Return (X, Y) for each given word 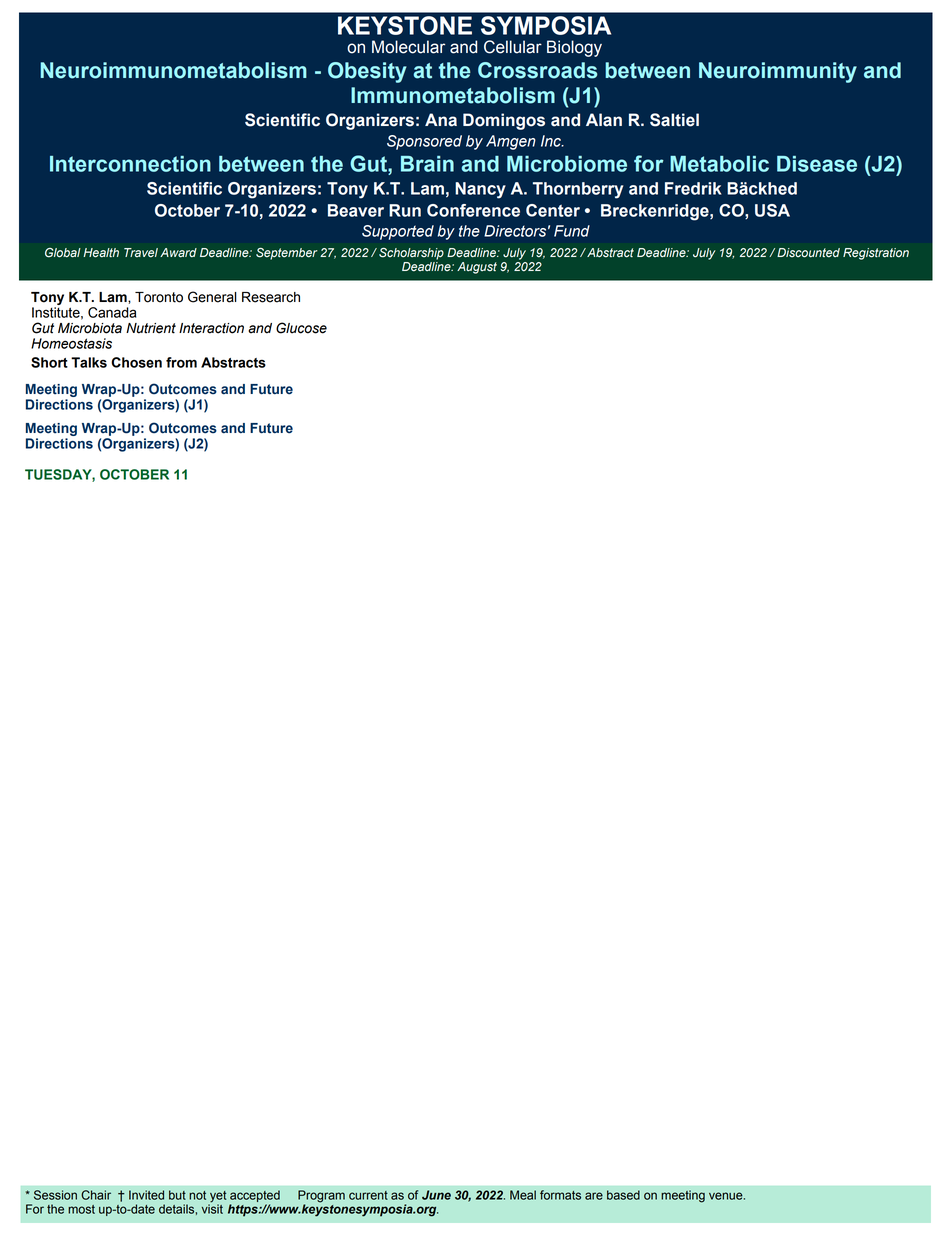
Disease (817, 164)
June (436, 1195)
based (623, 1195)
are (594, 1196)
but (177, 1195)
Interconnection (130, 164)
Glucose (301, 328)
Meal (523, 1195)
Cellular (513, 47)
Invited (146, 1195)
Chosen (136, 362)
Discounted (808, 253)
